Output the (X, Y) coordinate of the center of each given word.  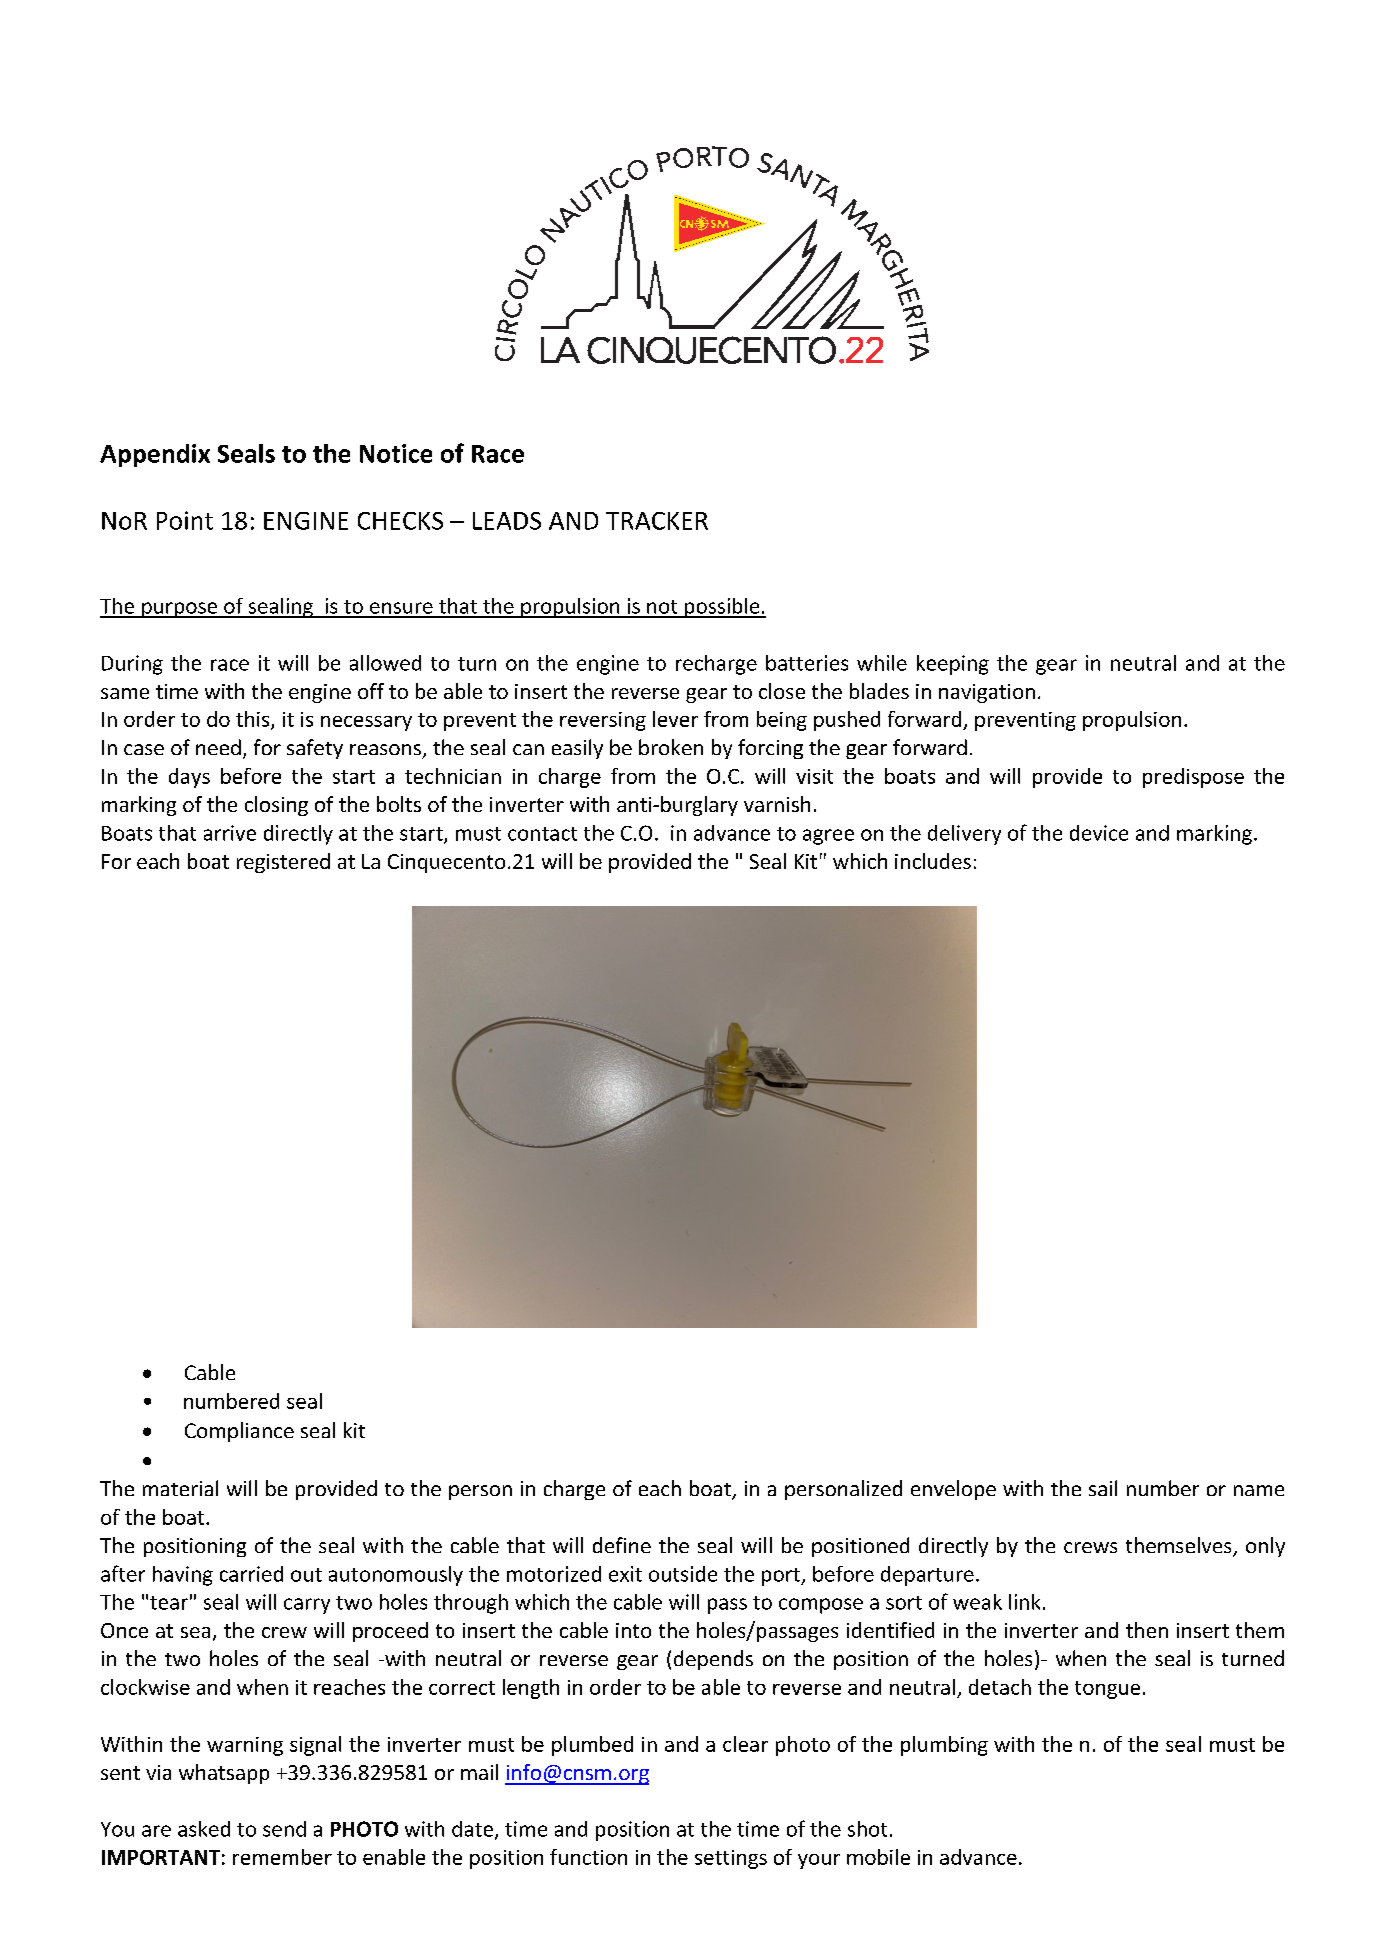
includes (933, 861)
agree (828, 837)
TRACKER (657, 521)
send (284, 1829)
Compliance (239, 1432)
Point (185, 520)
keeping (953, 665)
